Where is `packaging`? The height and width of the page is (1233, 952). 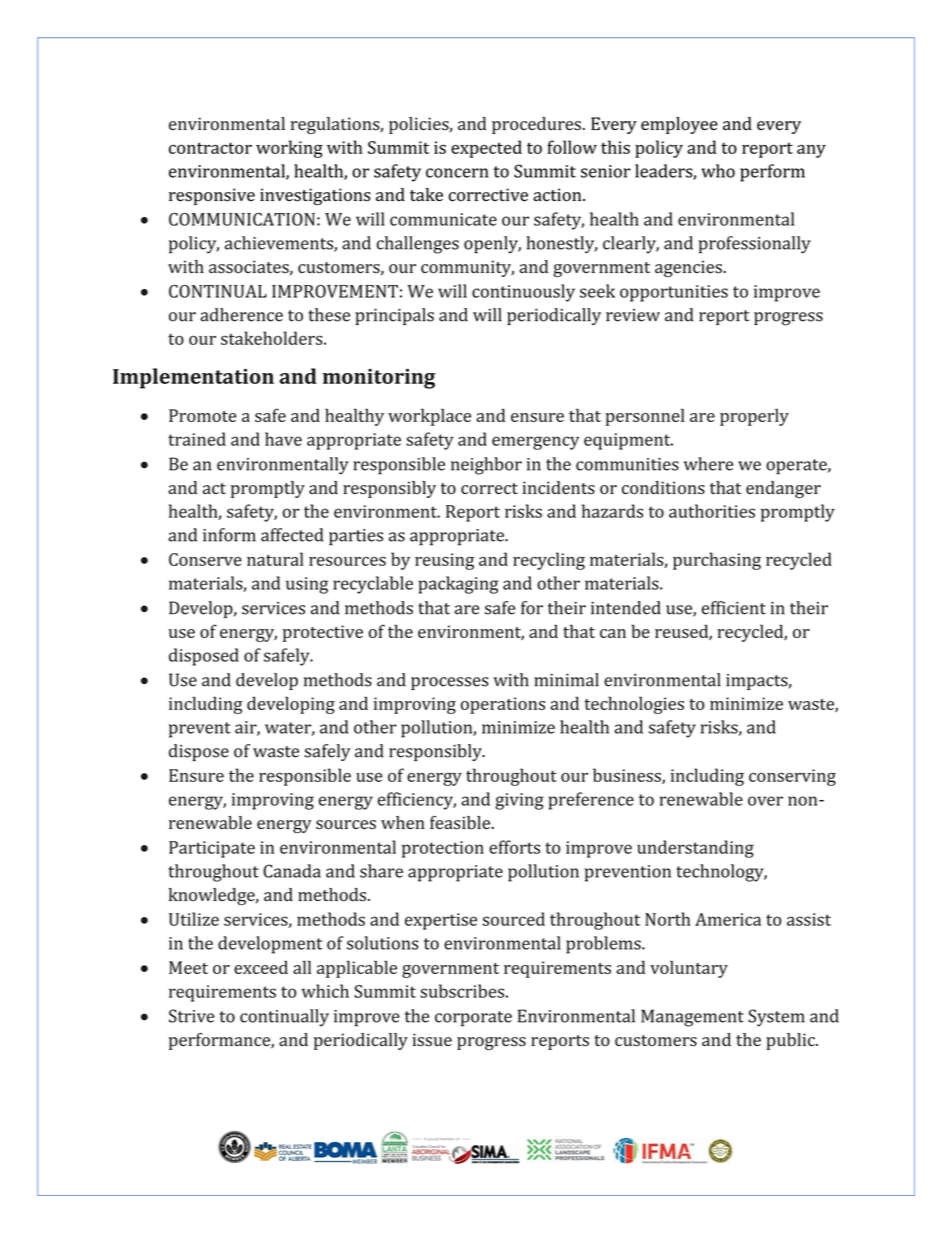 packaging is located at coordinates (458, 585).
